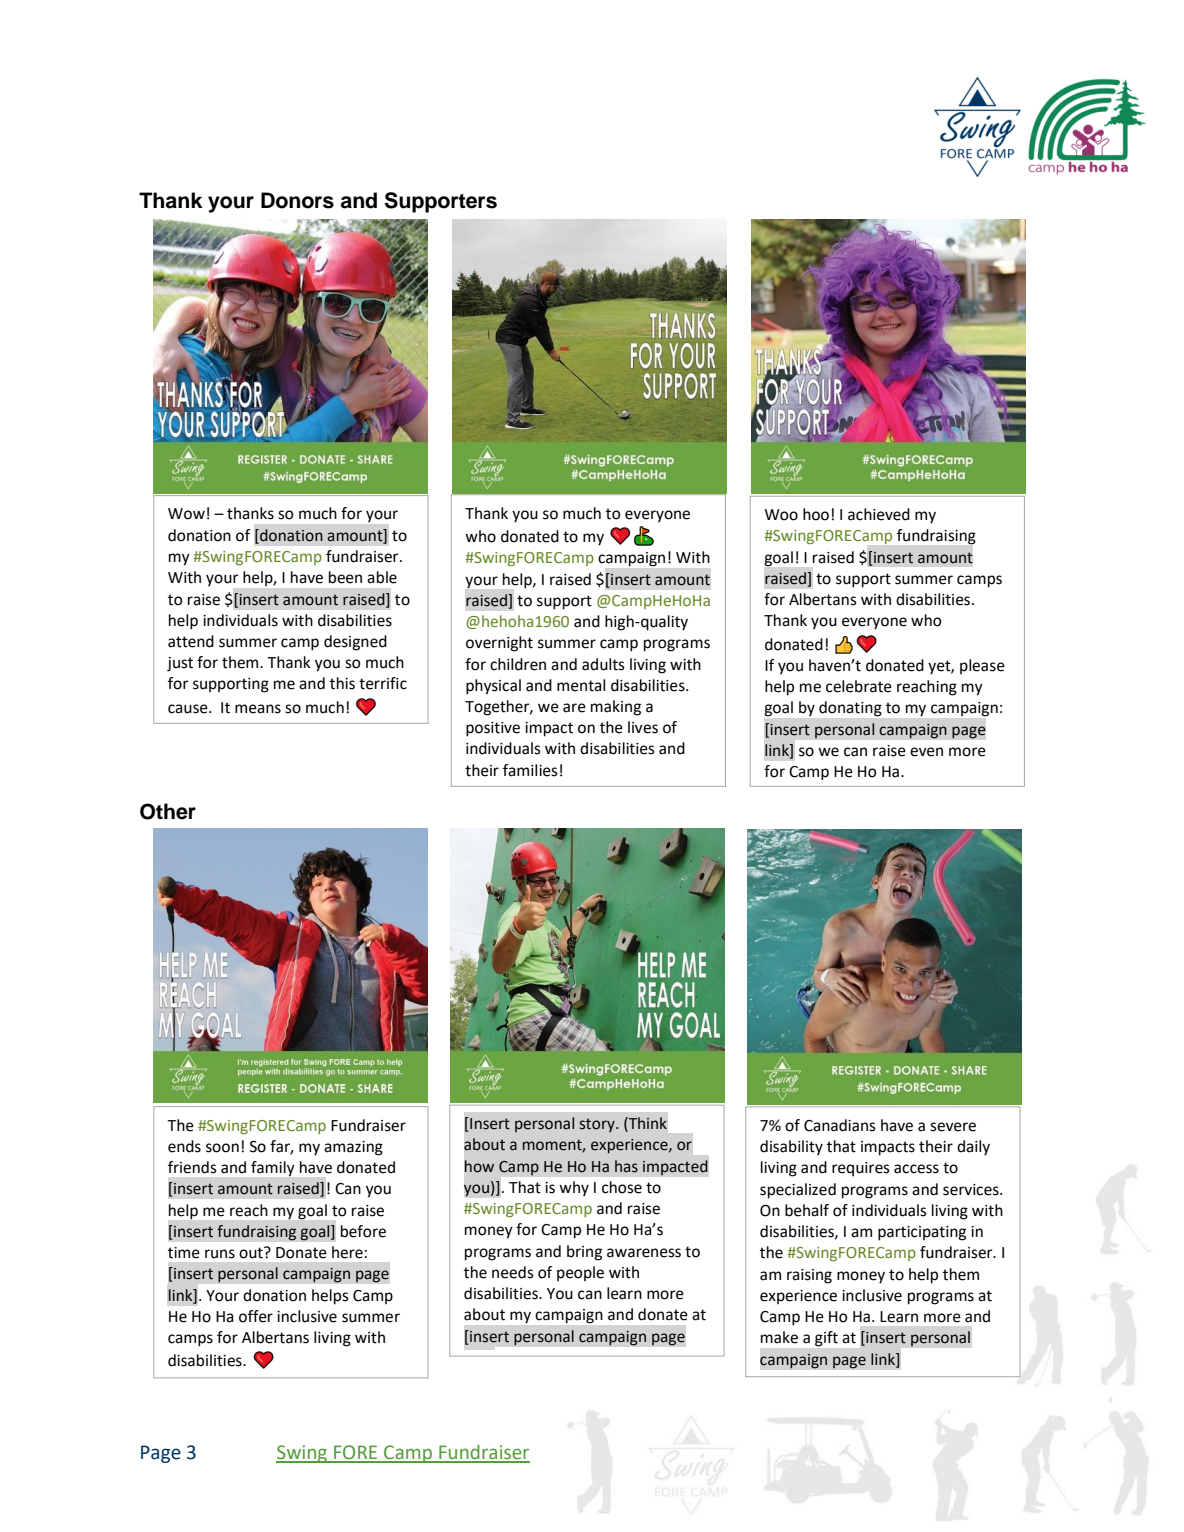 The image size is (1184, 1532). I want to click on overnight, so click(499, 644).
